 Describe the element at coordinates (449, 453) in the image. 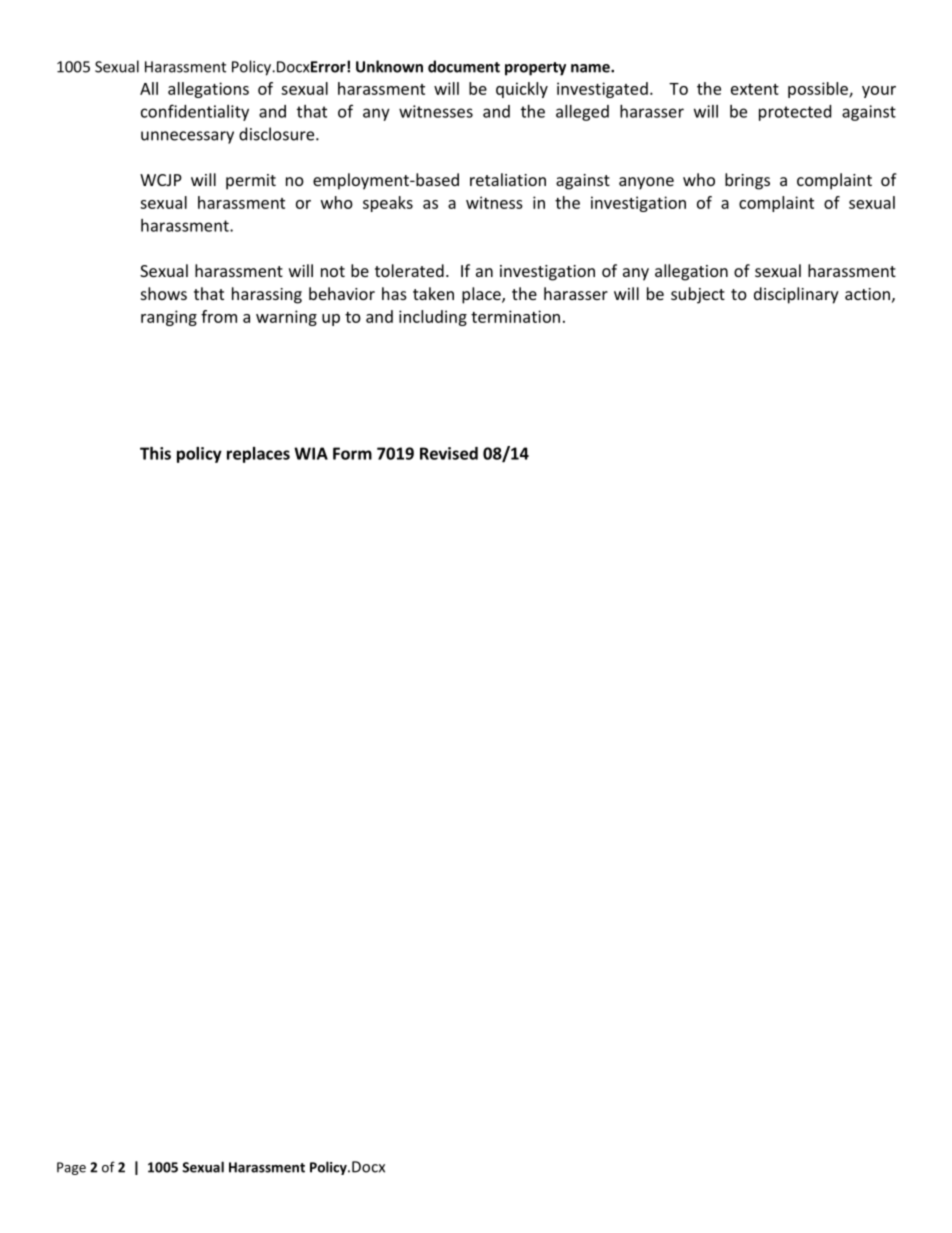

I see `Revised` at that location.
